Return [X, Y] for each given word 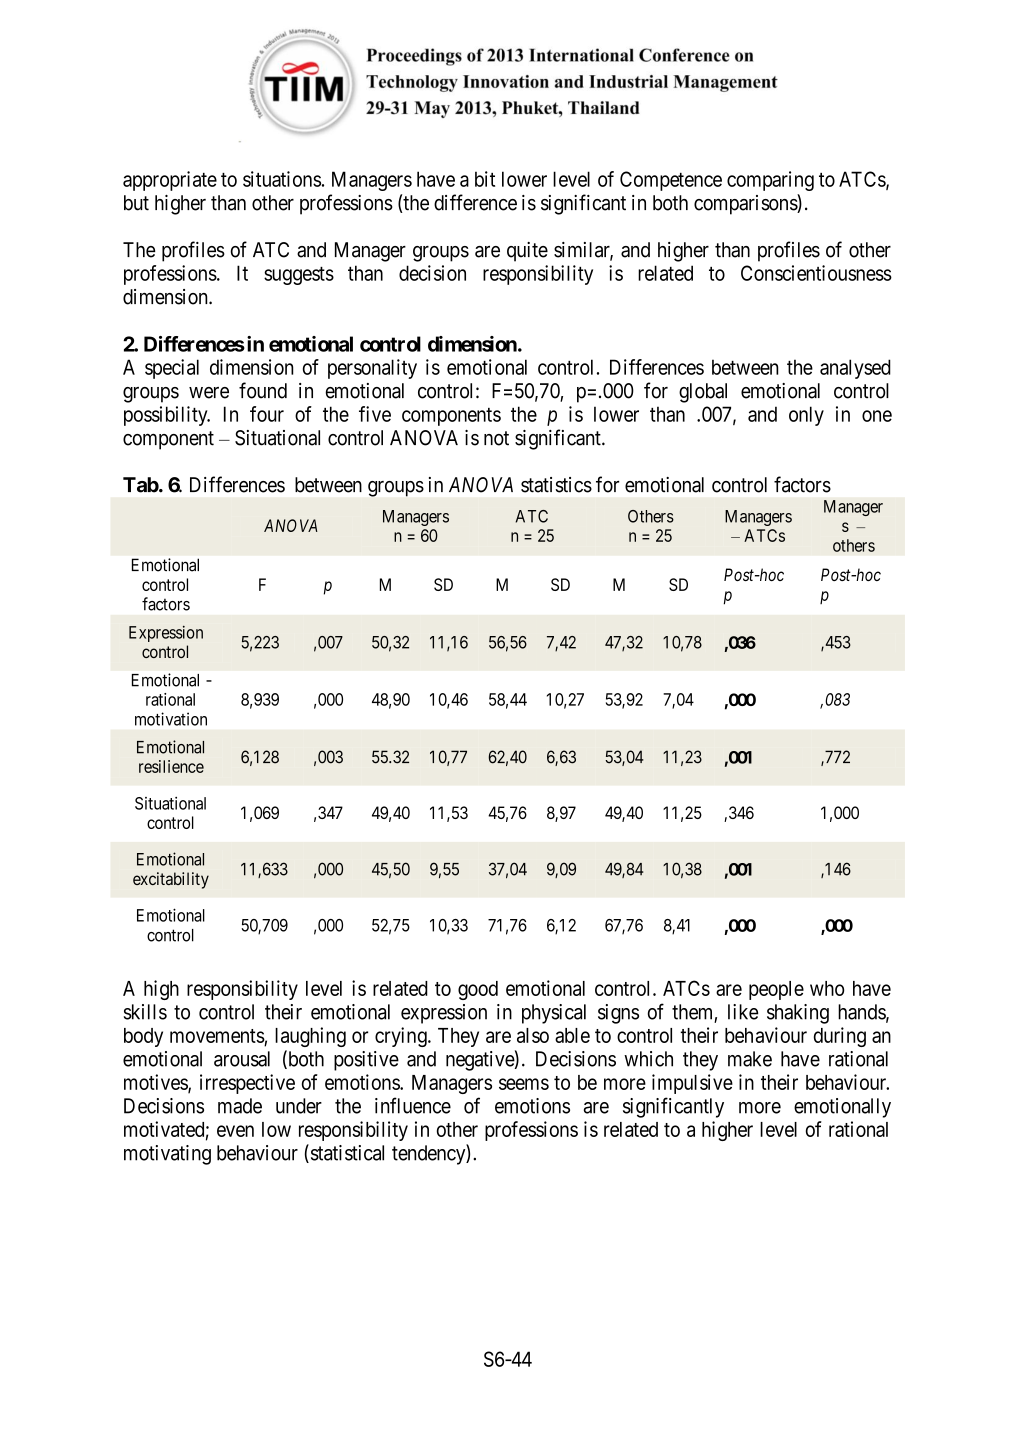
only [806, 416]
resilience [171, 766]
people [776, 990]
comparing [770, 181]
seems [524, 1084]
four [267, 414]
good [478, 990]
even [235, 1131]
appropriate [170, 181]
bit [485, 179]
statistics [556, 485]
